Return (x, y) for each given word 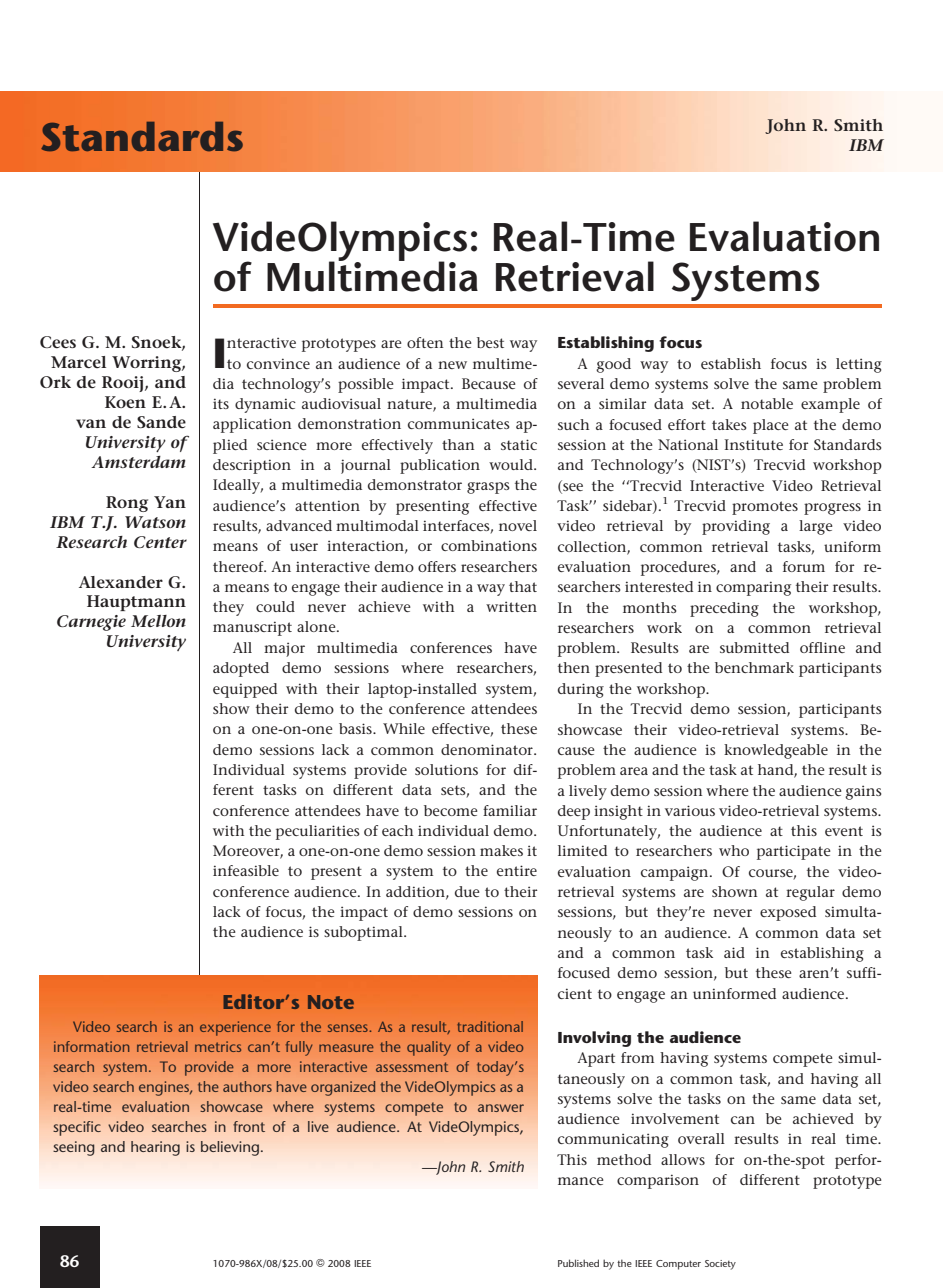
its (221, 403)
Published (578, 1263)
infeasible (246, 870)
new (452, 365)
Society (720, 1265)
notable (767, 403)
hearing (155, 1148)
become (451, 810)
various (690, 810)
